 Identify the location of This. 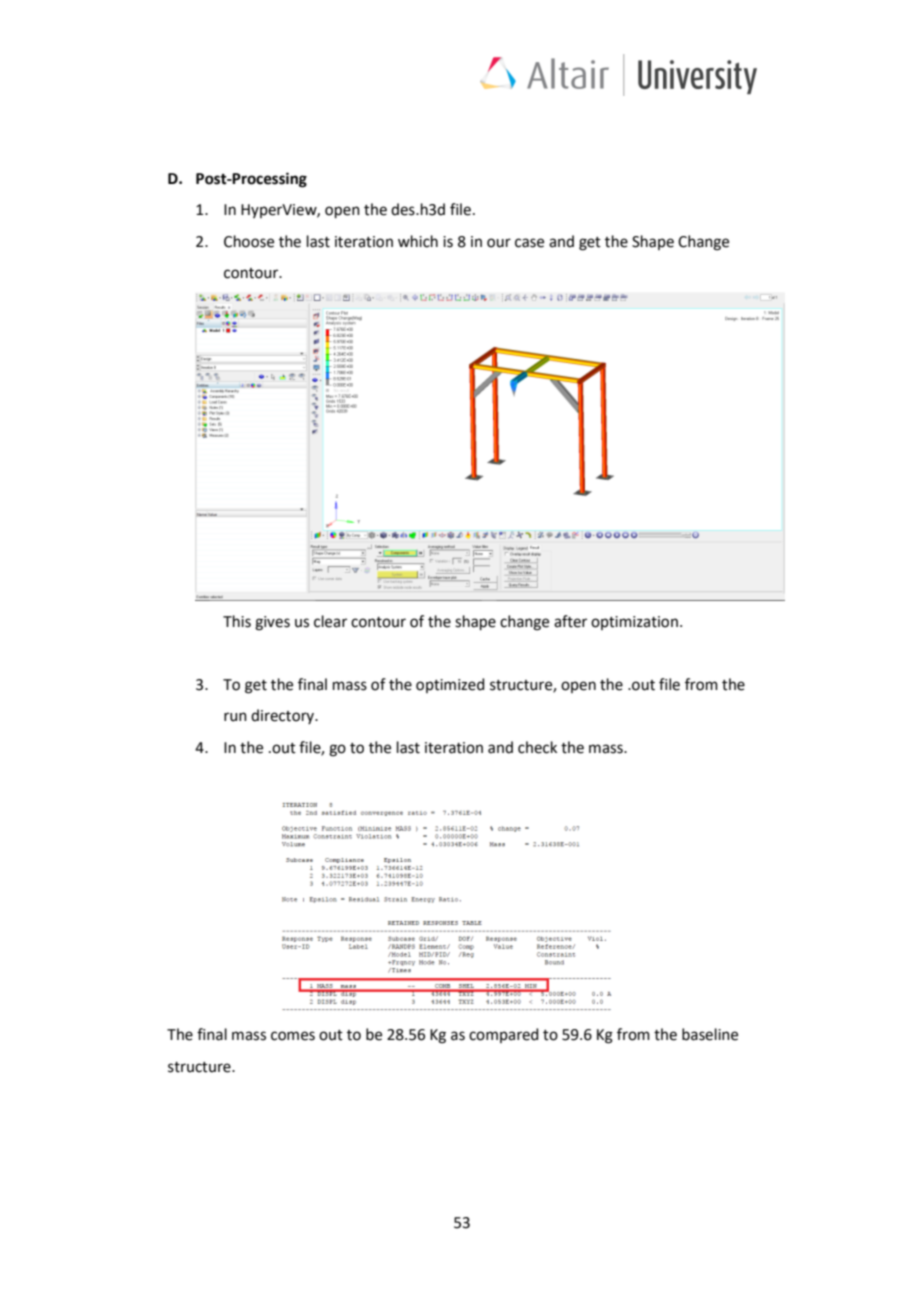
(237, 621).
